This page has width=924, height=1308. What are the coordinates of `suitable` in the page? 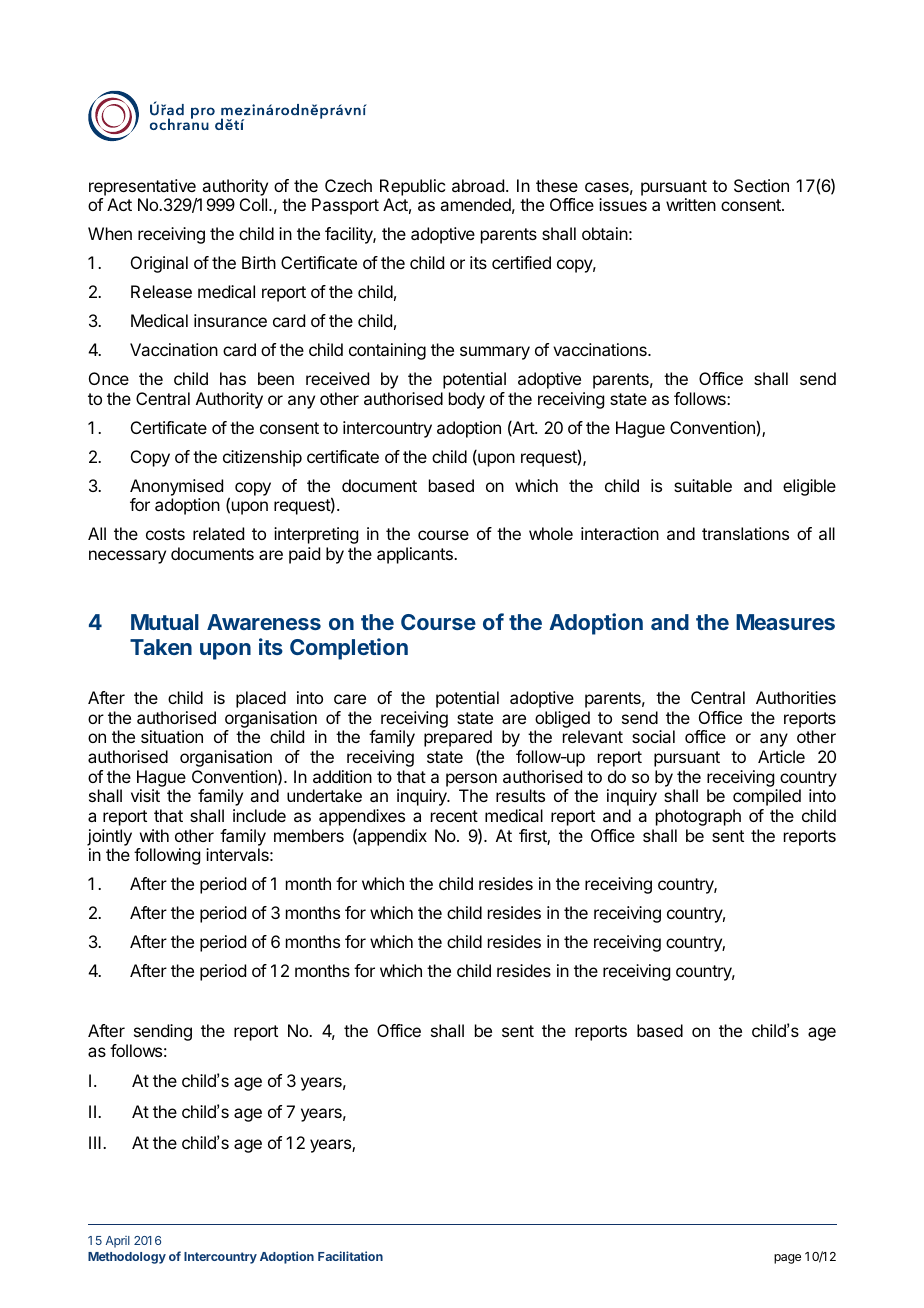 It's located at (703, 485).
